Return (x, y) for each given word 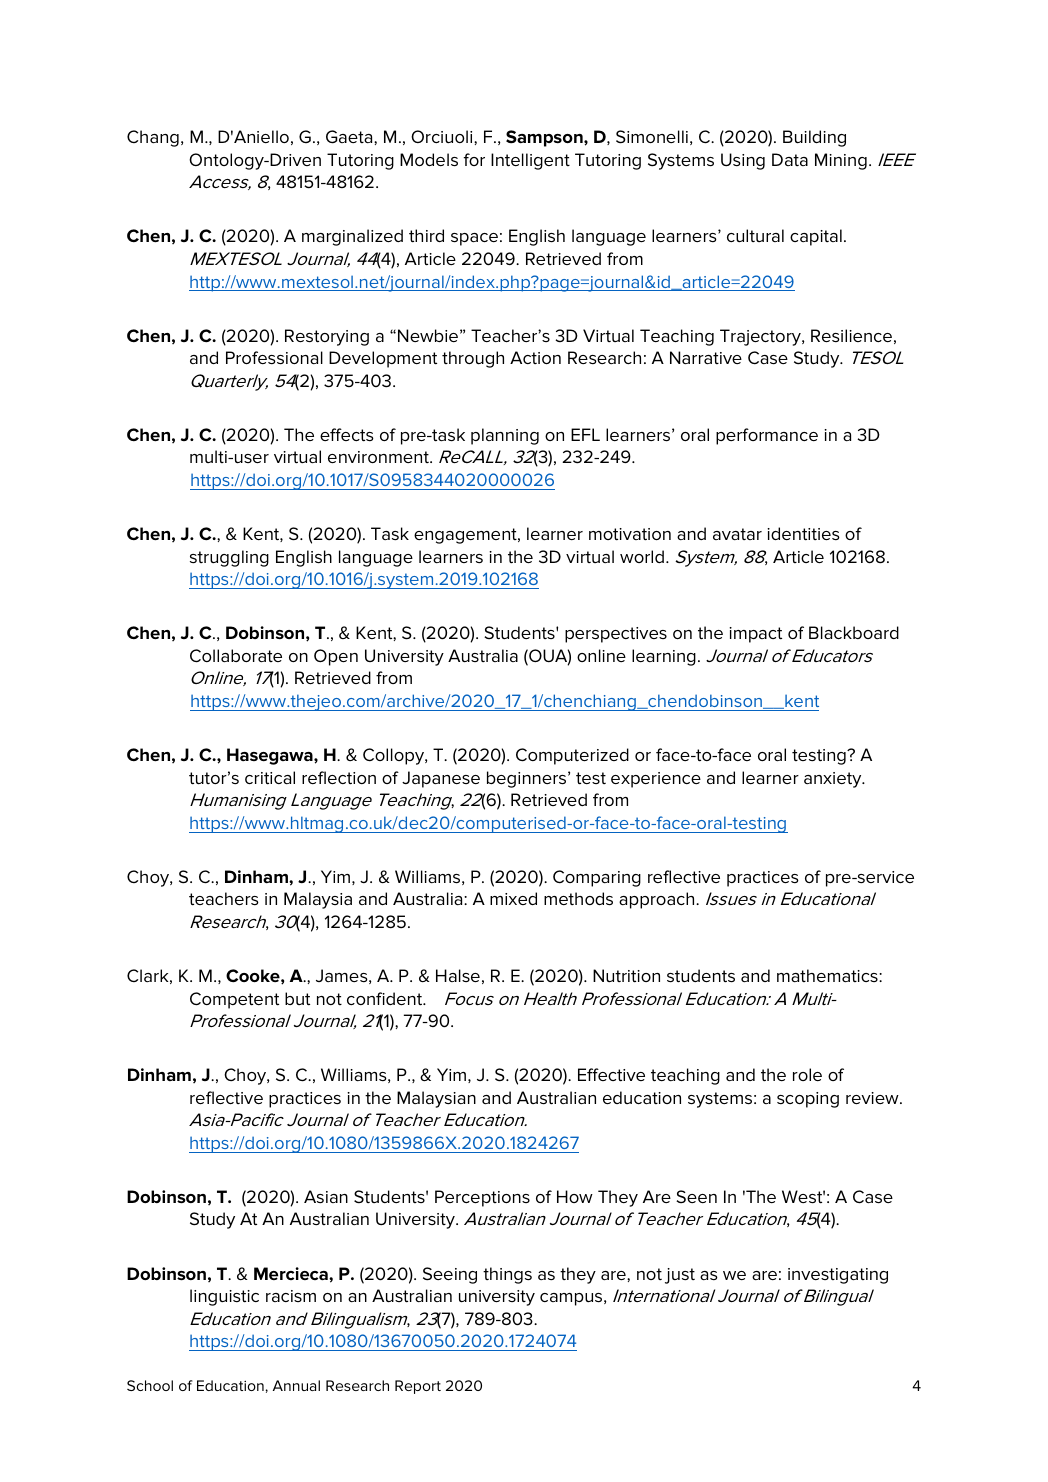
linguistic (224, 1297)
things (507, 1275)
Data (790, 159)
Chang (153, 138)
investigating (838, 1276)
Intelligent (530, 161)
